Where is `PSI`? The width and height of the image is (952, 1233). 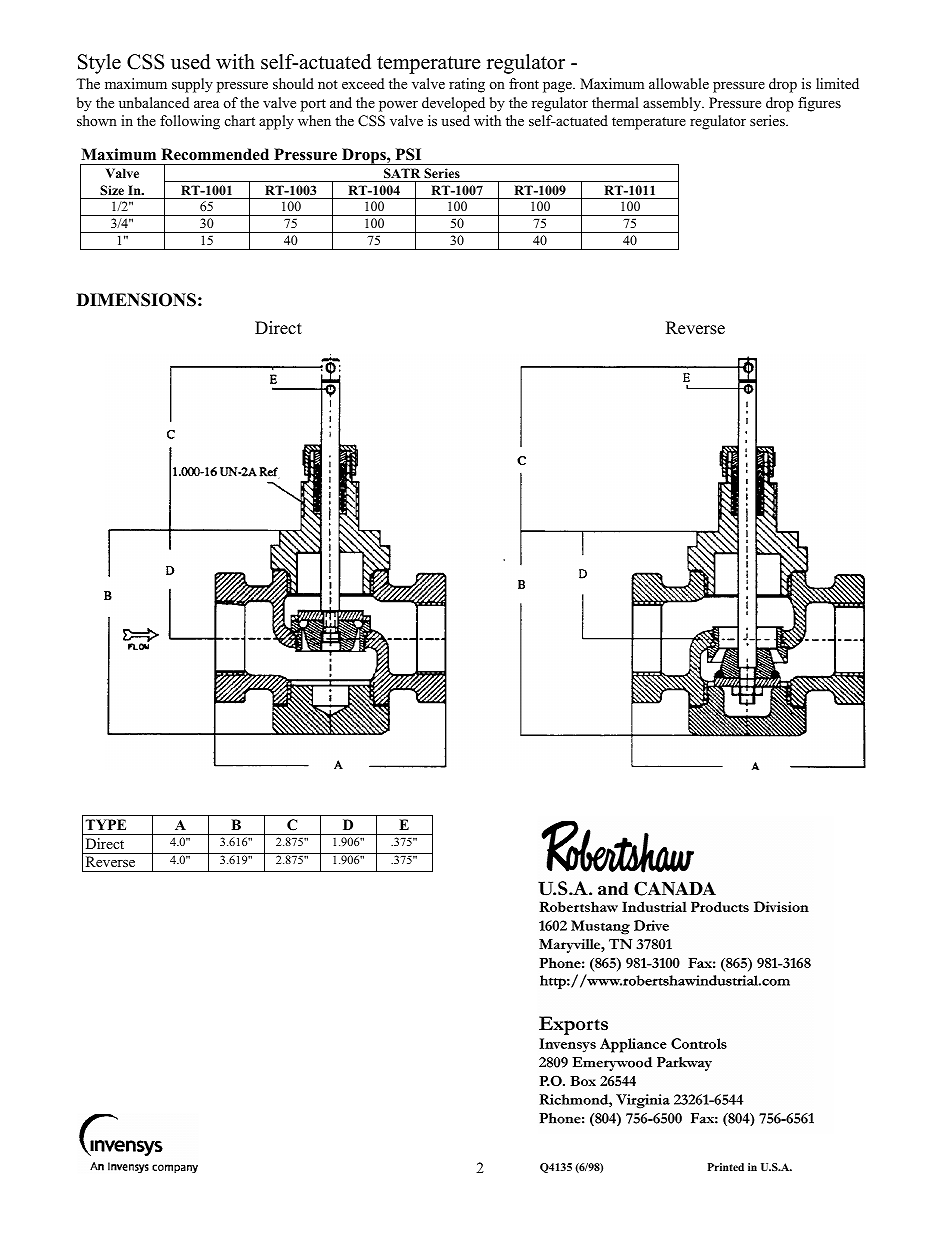 PSI is located at coordinates (408, 154).
